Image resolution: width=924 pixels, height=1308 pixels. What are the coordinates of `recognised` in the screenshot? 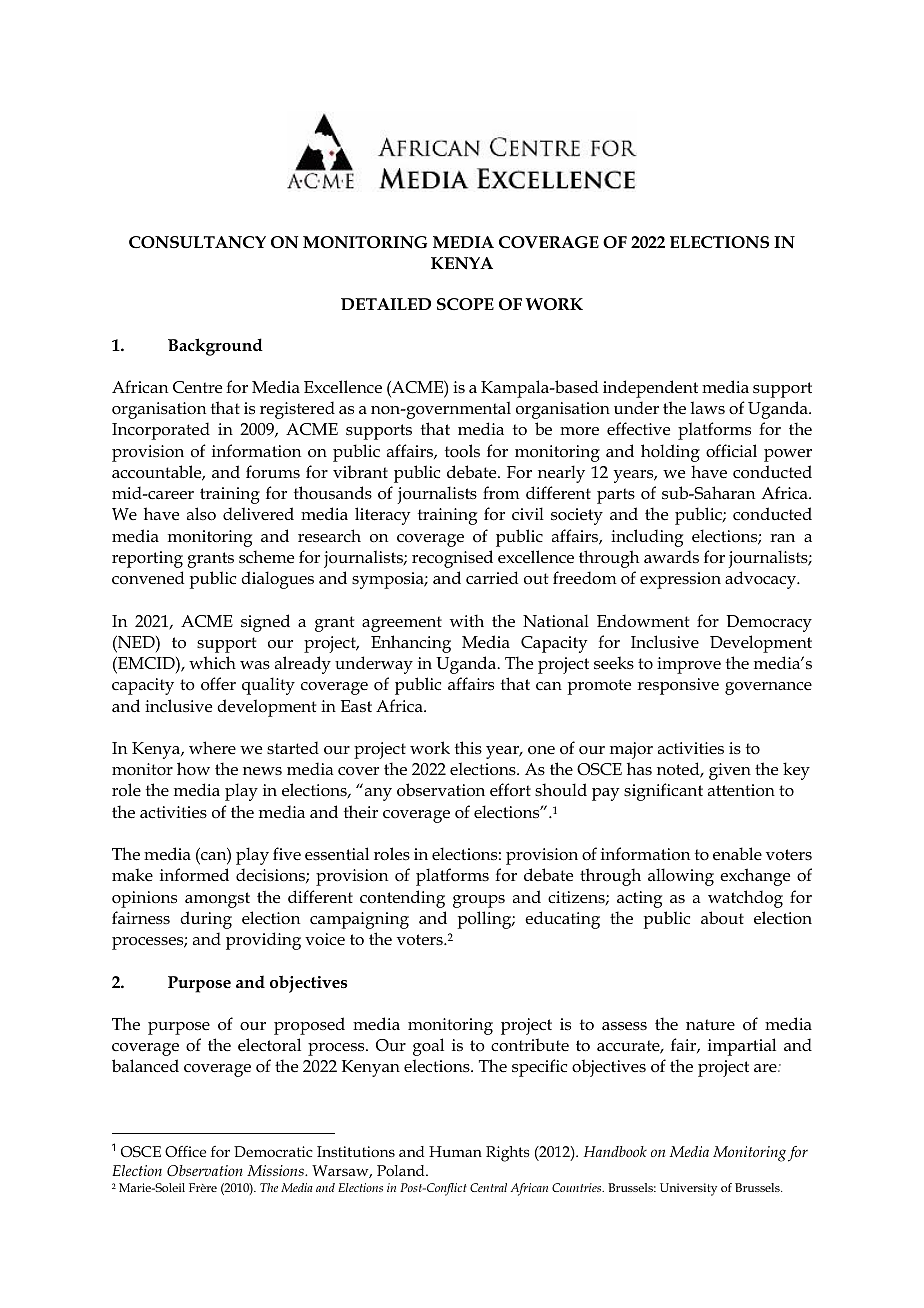 It's located at (452, 559).
